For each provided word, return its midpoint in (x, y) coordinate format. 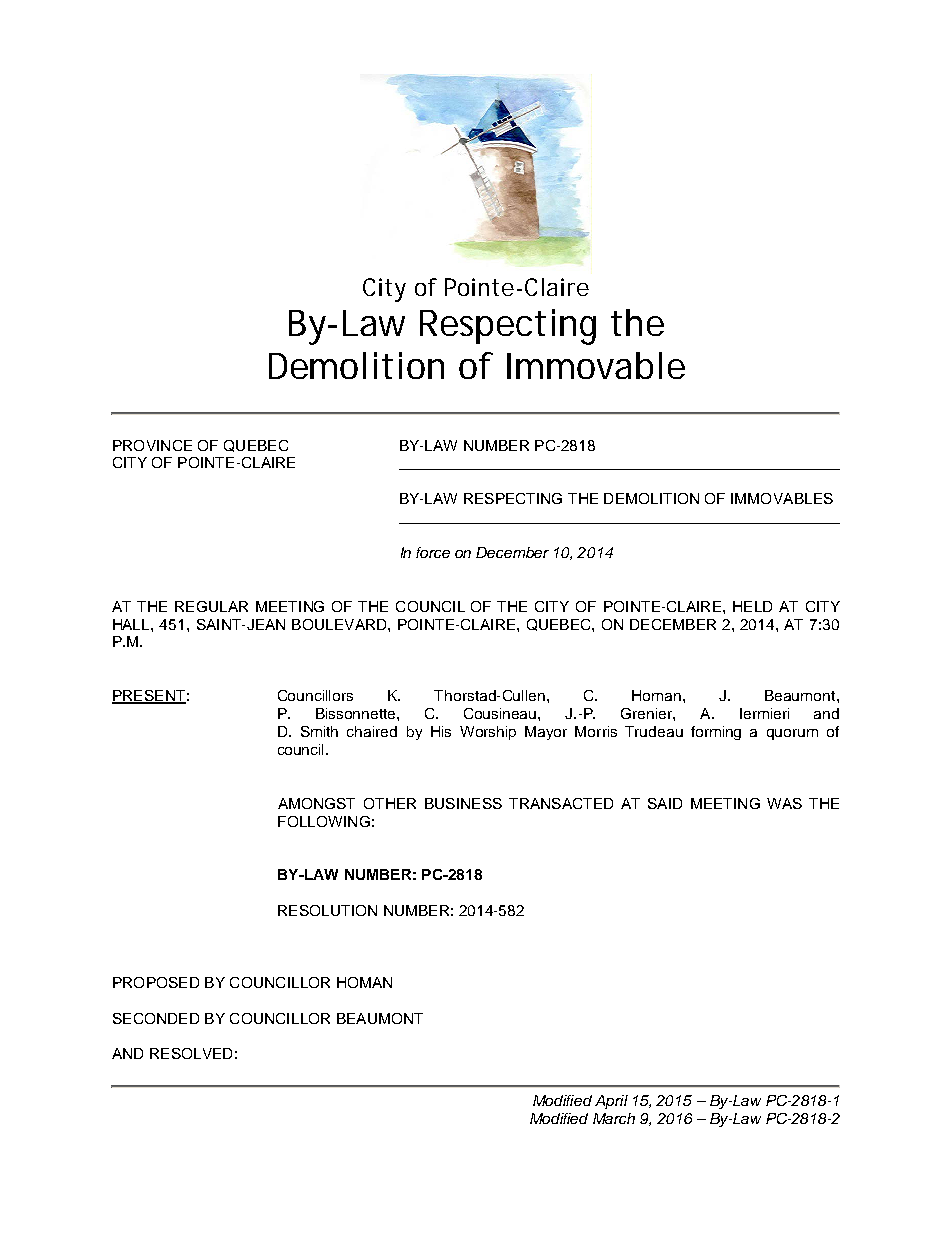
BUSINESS (463, 803)
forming (716, 733)
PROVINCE (152, 445)
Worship (488, 733)
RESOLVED (191, 1053)
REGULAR (211, 606)
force (433, 552)
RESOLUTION (327, 910)
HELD (752, 606)
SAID (665, 803)
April (611, 1102)
